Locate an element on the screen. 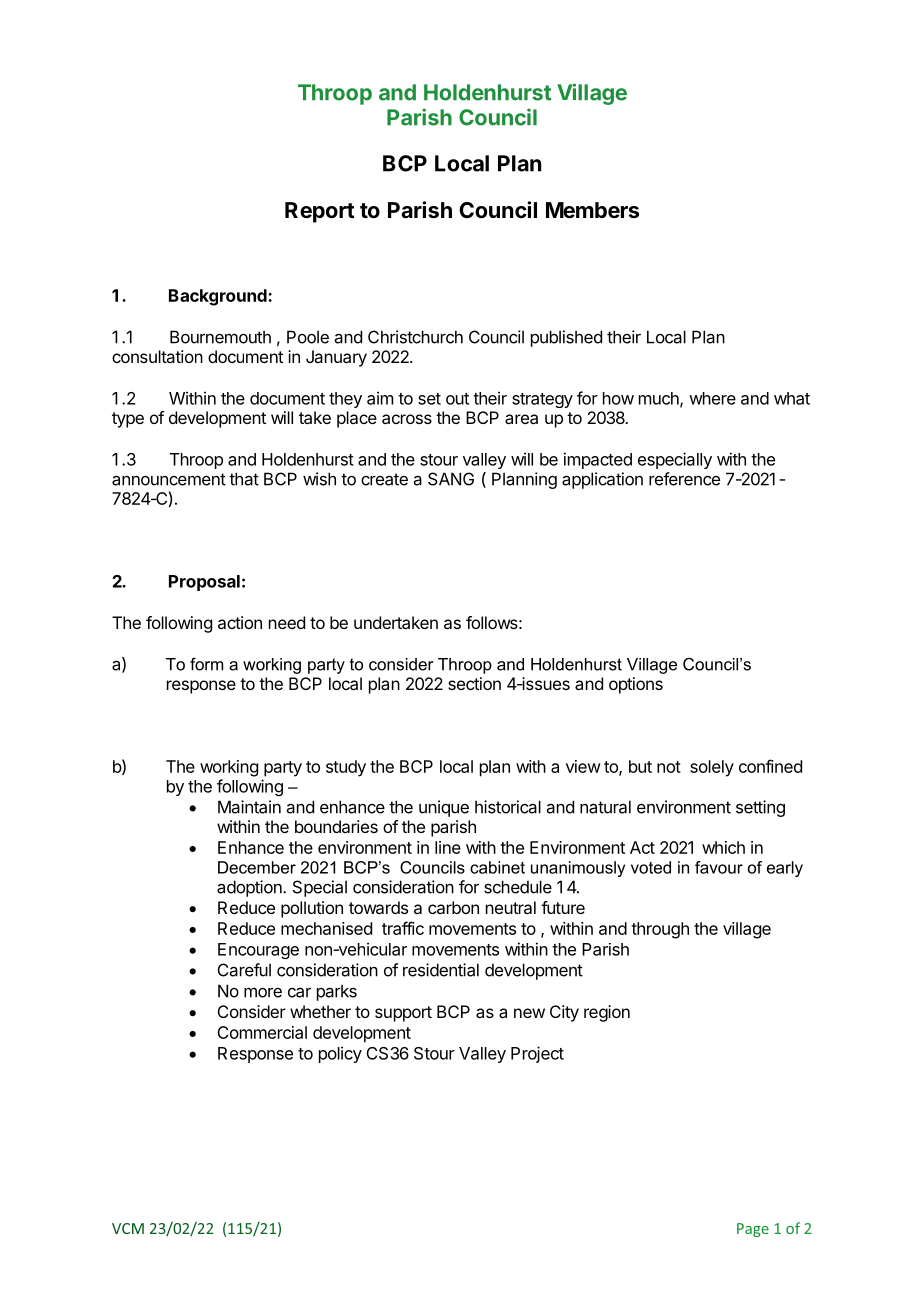 The width and height of the screenshot is (924, 1308). section is located at coordinates (474, 683).
